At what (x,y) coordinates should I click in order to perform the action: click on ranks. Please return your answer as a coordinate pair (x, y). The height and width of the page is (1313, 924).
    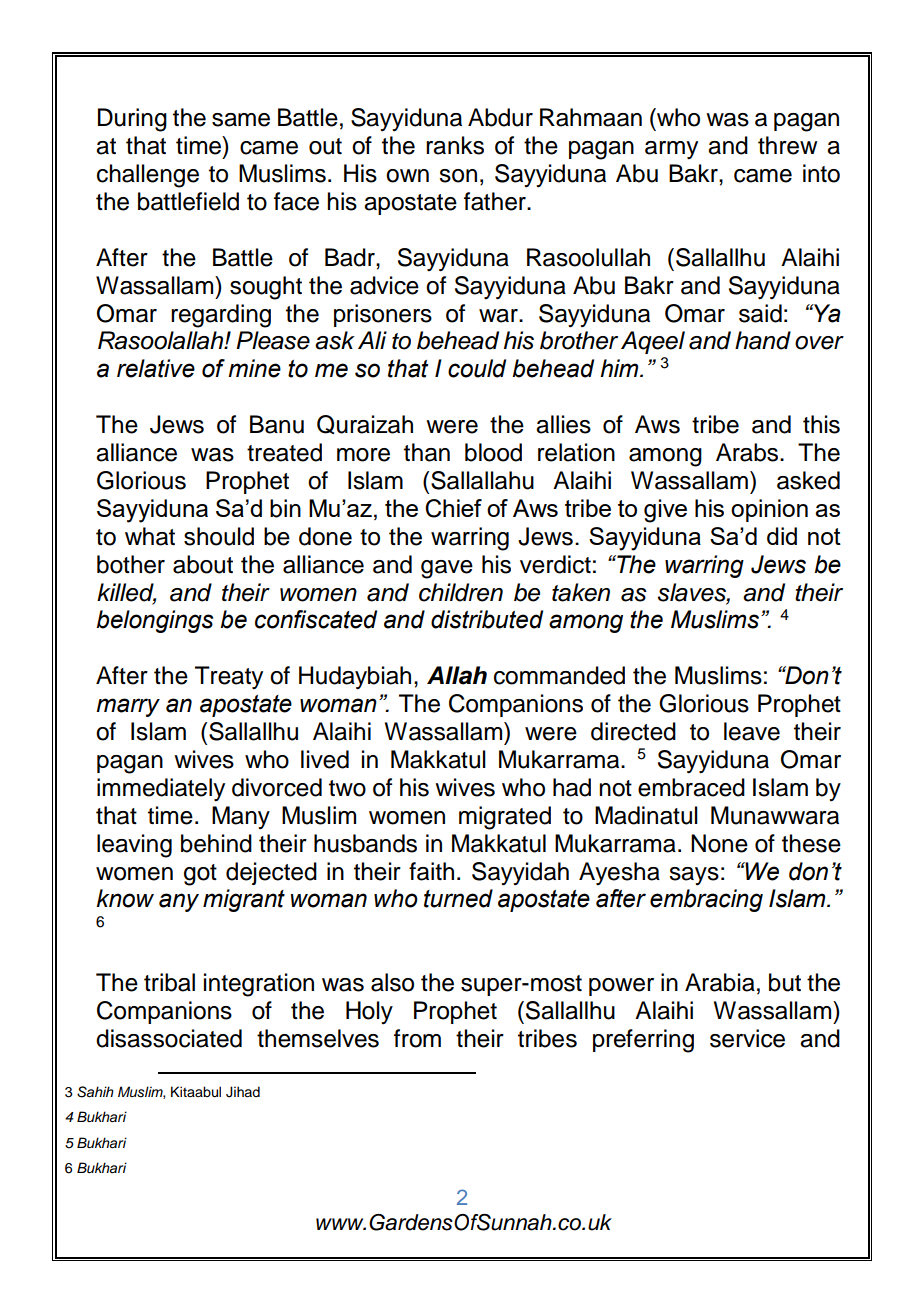
    Looking at the image, I should click on (455, 145).
